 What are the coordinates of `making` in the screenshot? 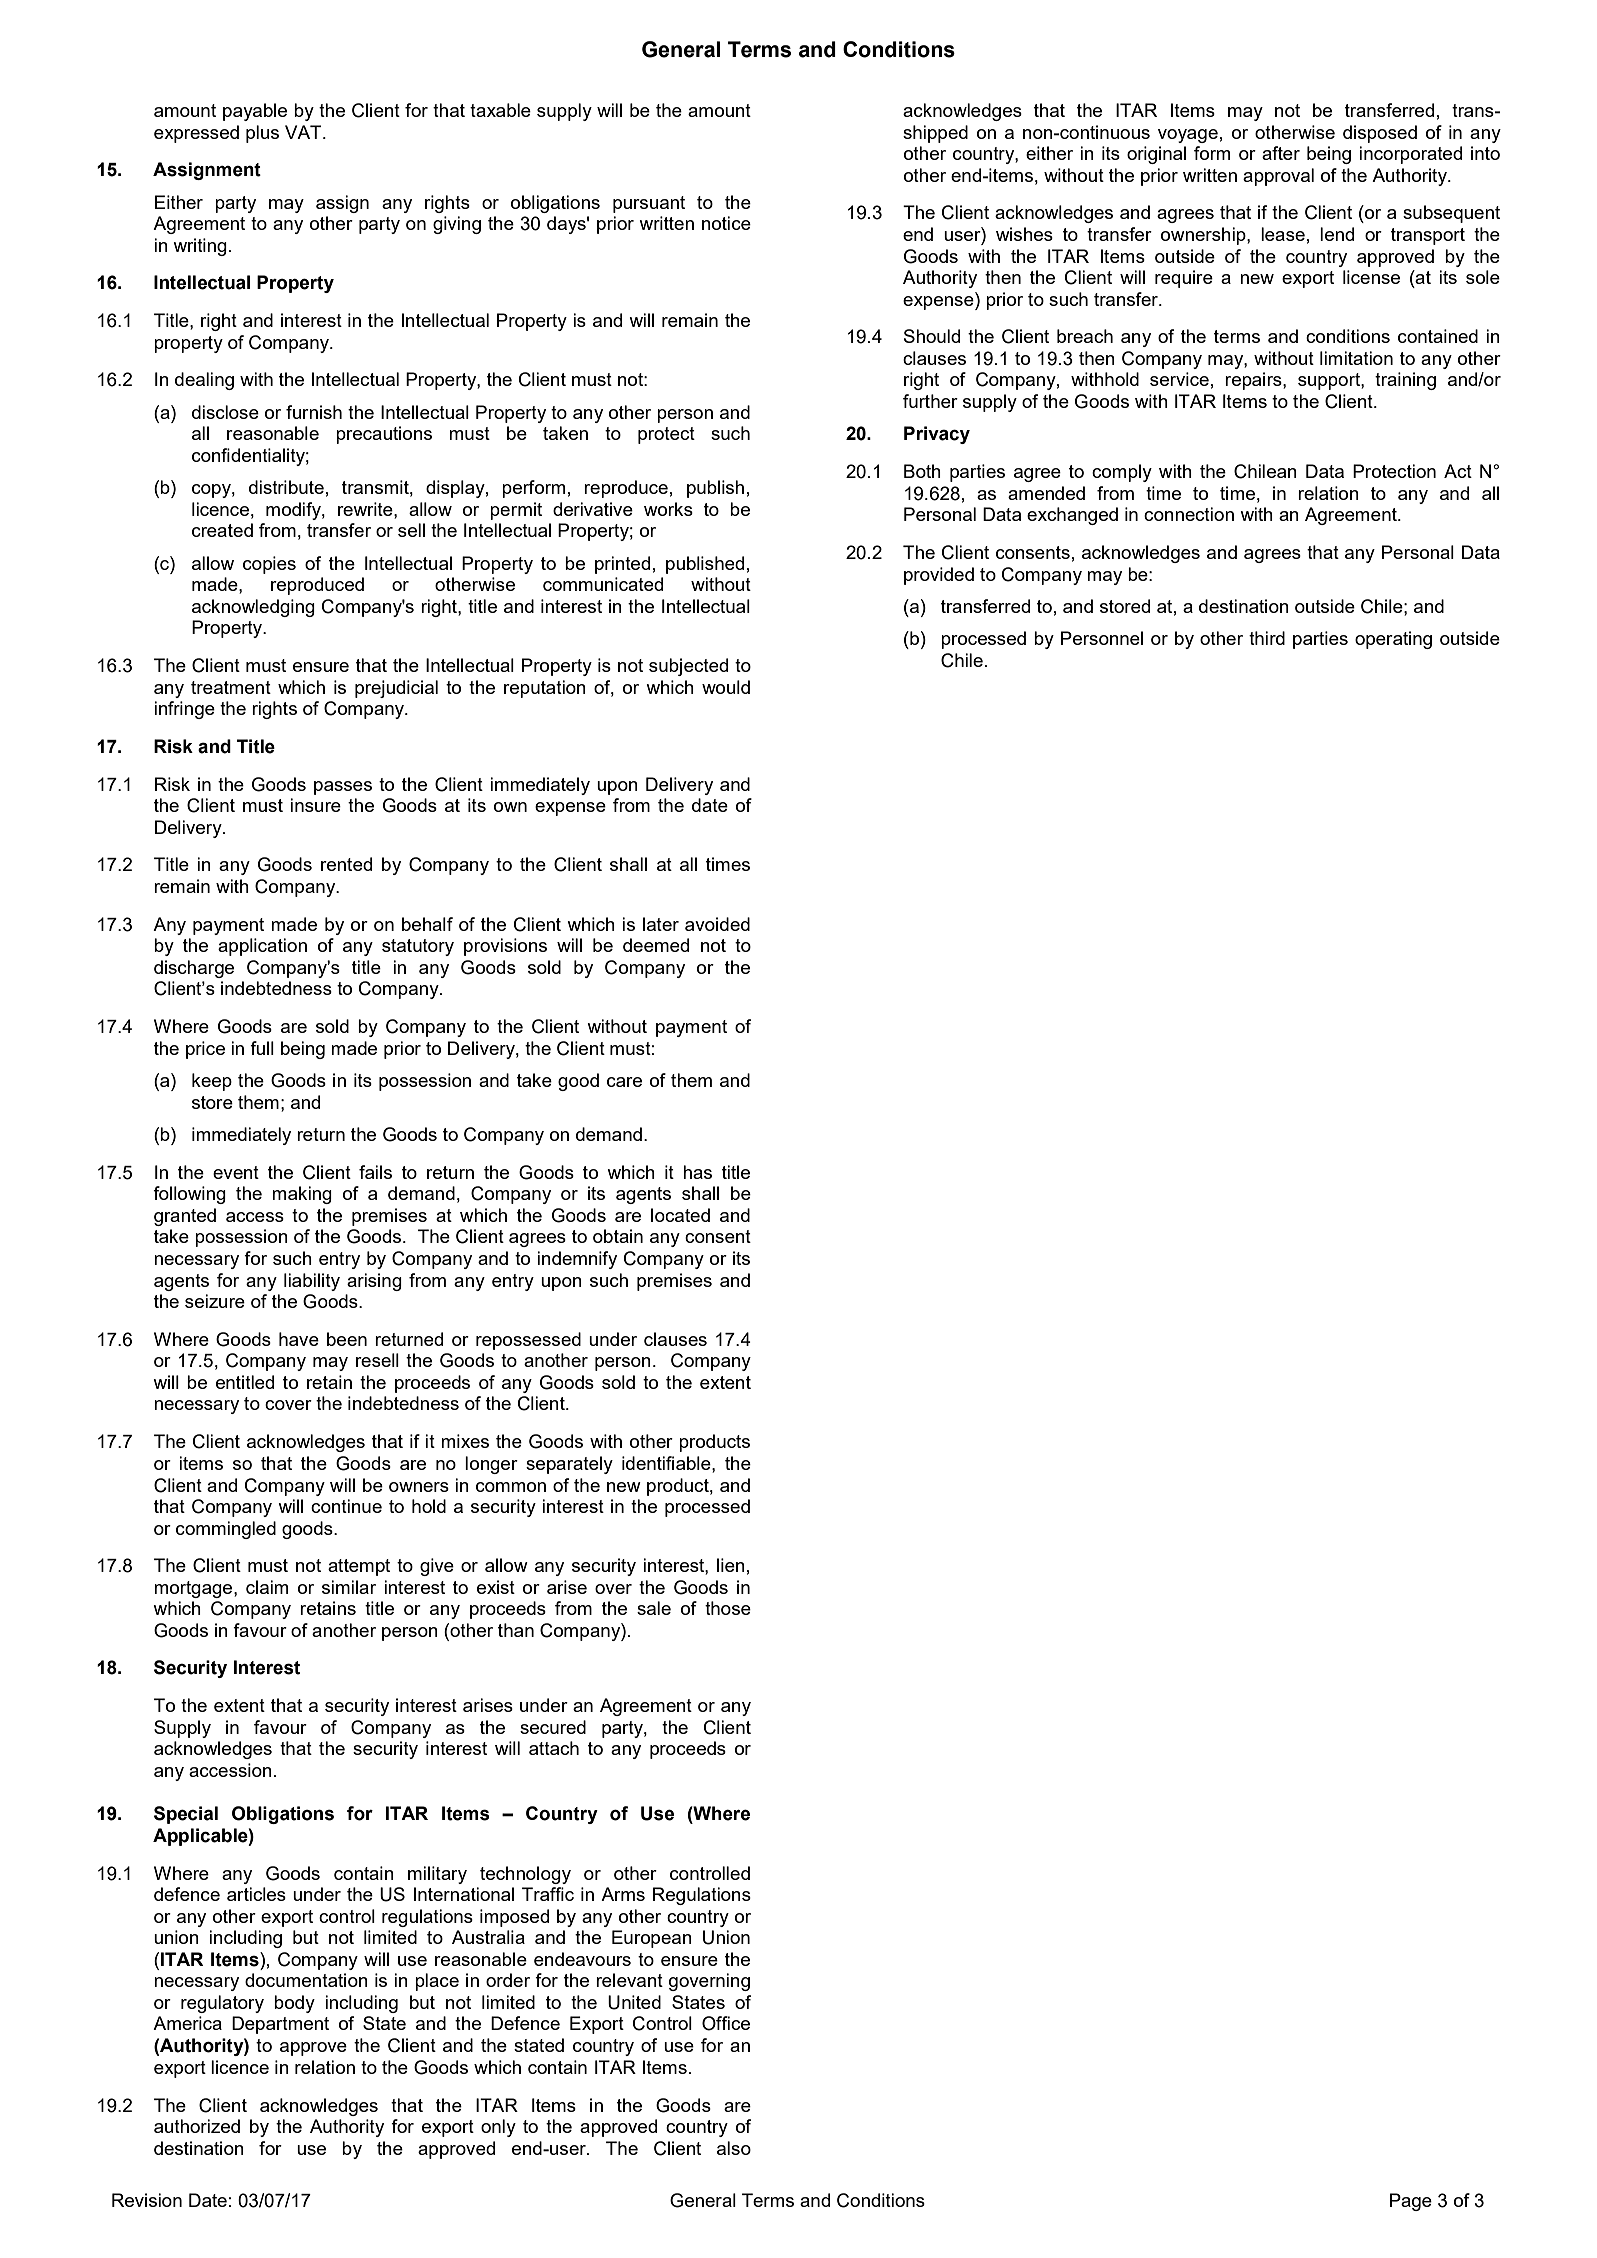 It's located at (302, 1195).
